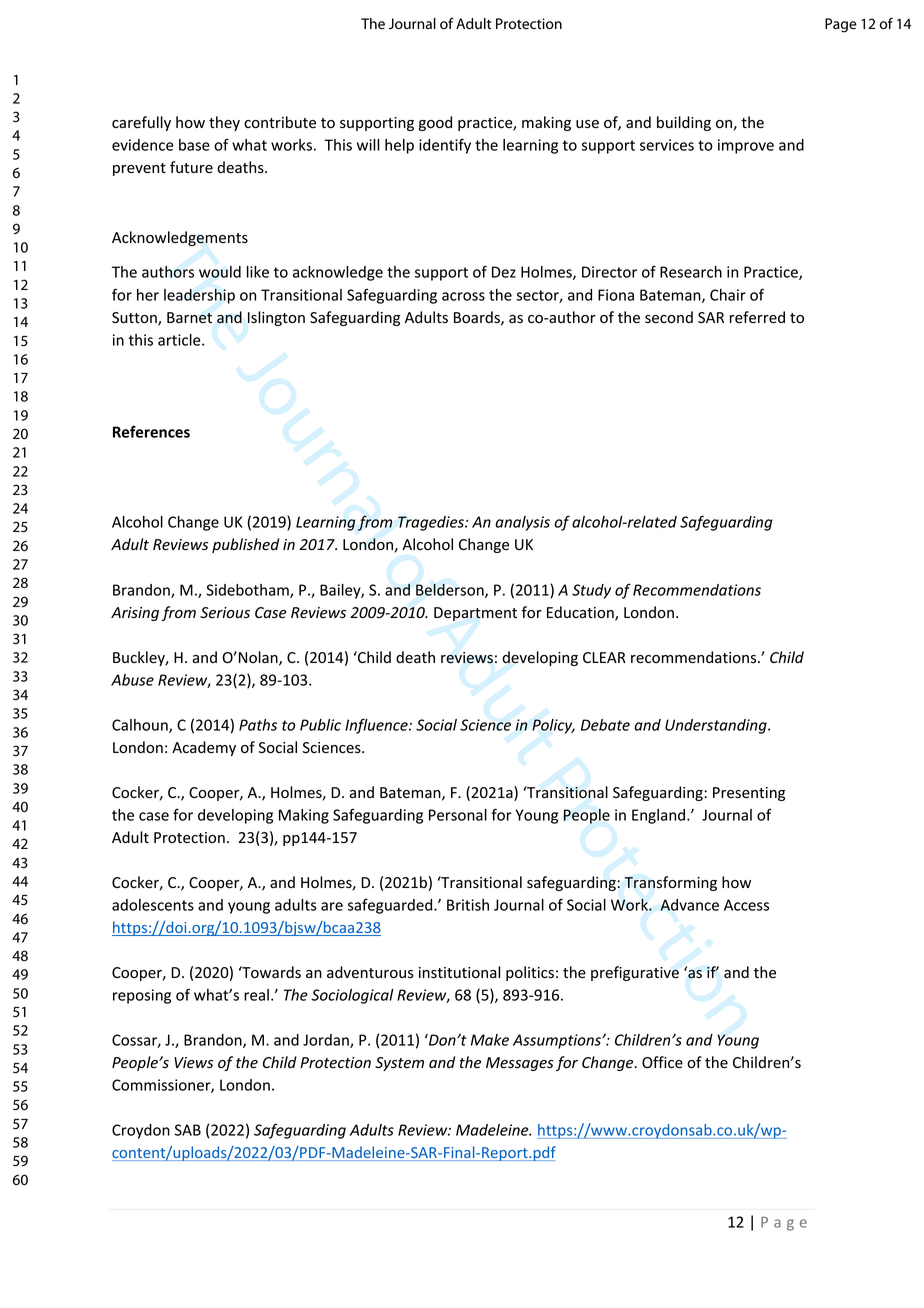 This screenshot has width=924, height=1308. Describe the element at coordinates (463, 296) in the screenshot. I see `across` at that location.
